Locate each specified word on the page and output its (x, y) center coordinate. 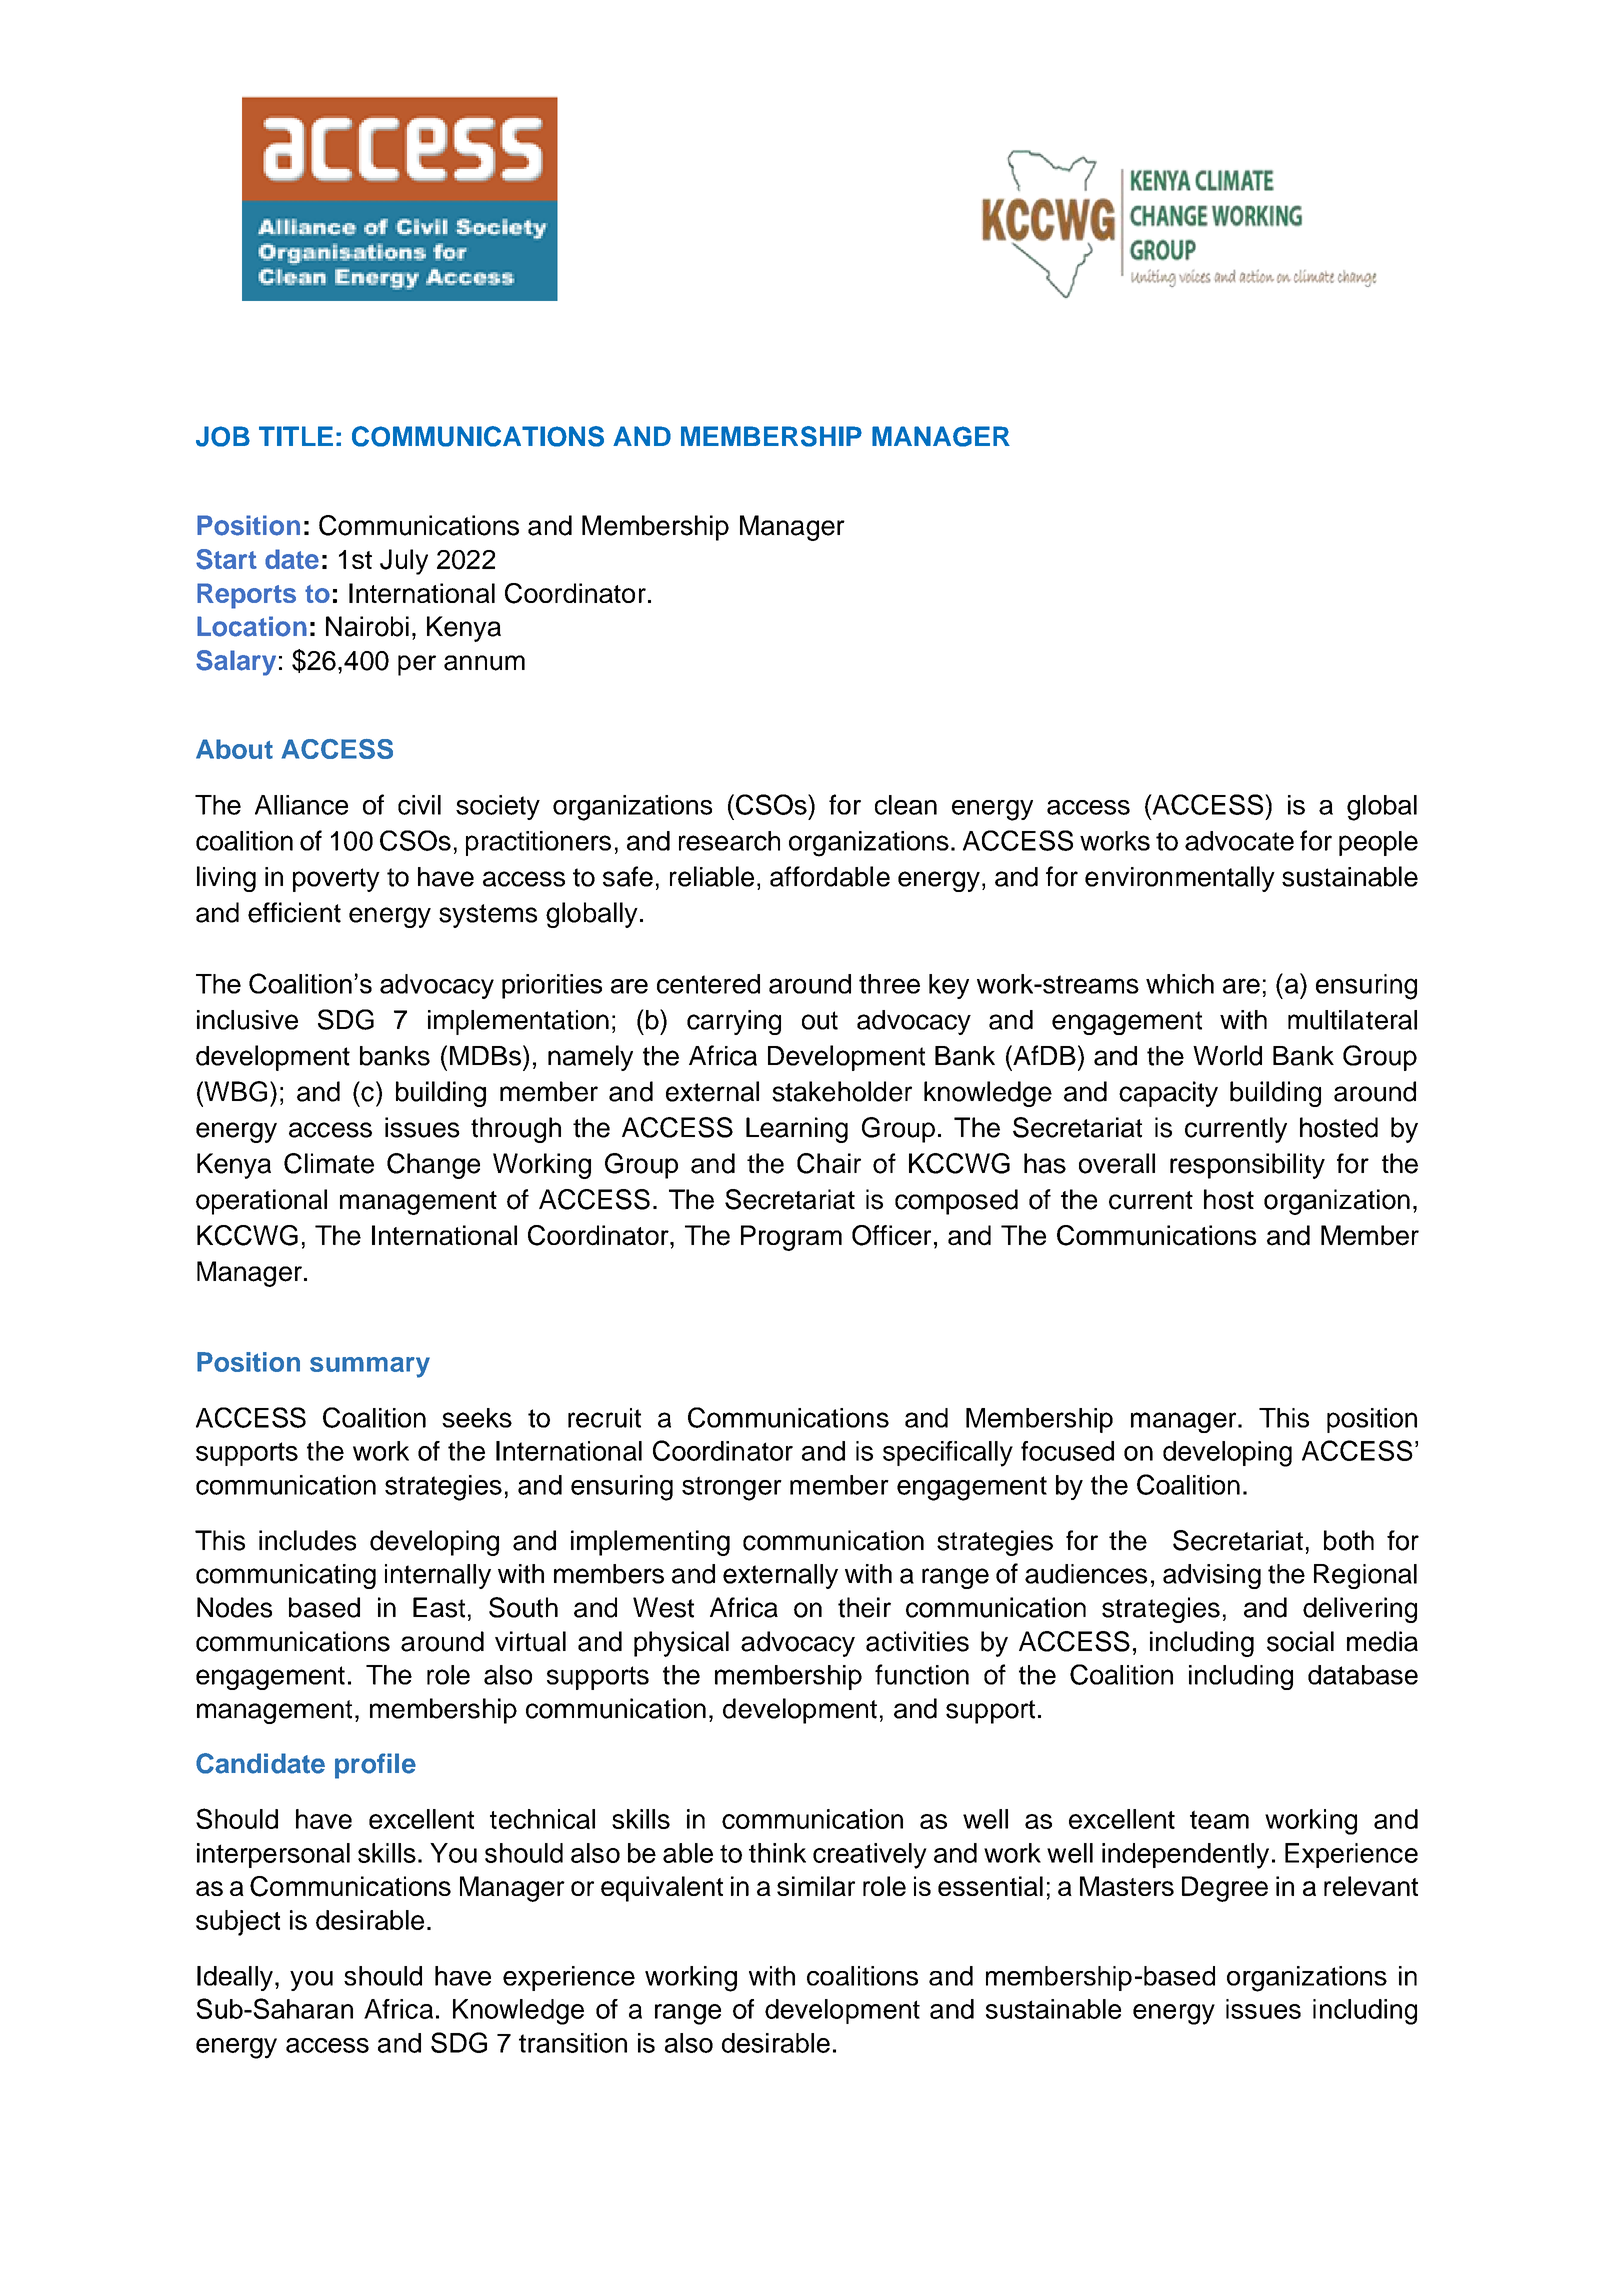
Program (791, 1238)
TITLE (296, 436)
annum (484, 663)
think (777, 1853)
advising (1212, 1576)
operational (261, 1202)
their (864, 1607)
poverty (336, 880)
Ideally (235, 1978)
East (439, 1607)
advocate (1239, 841)
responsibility (1247, 1166)
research (729, 841)
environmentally (1180, 879)
